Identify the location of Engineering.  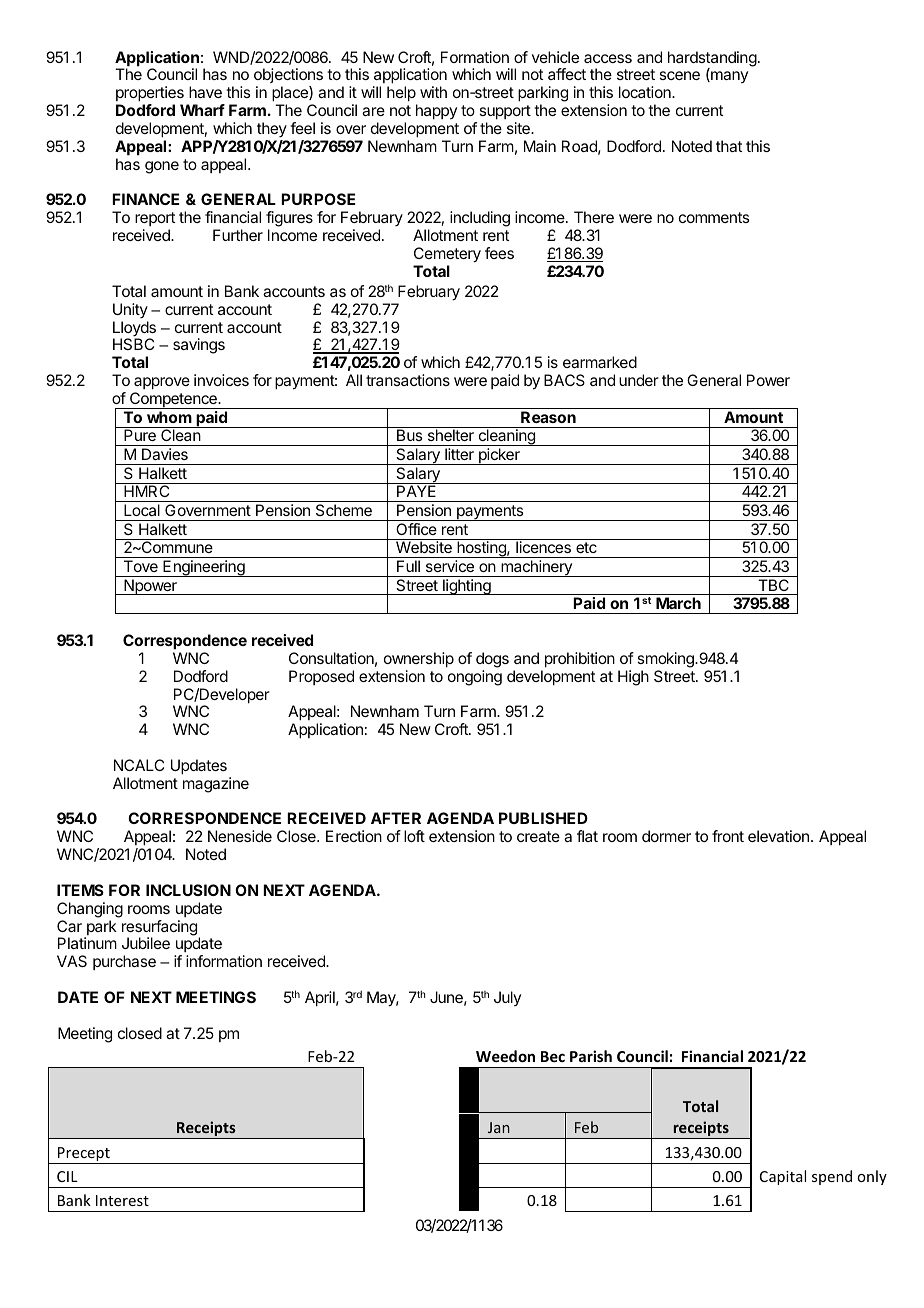
(204, 568).
